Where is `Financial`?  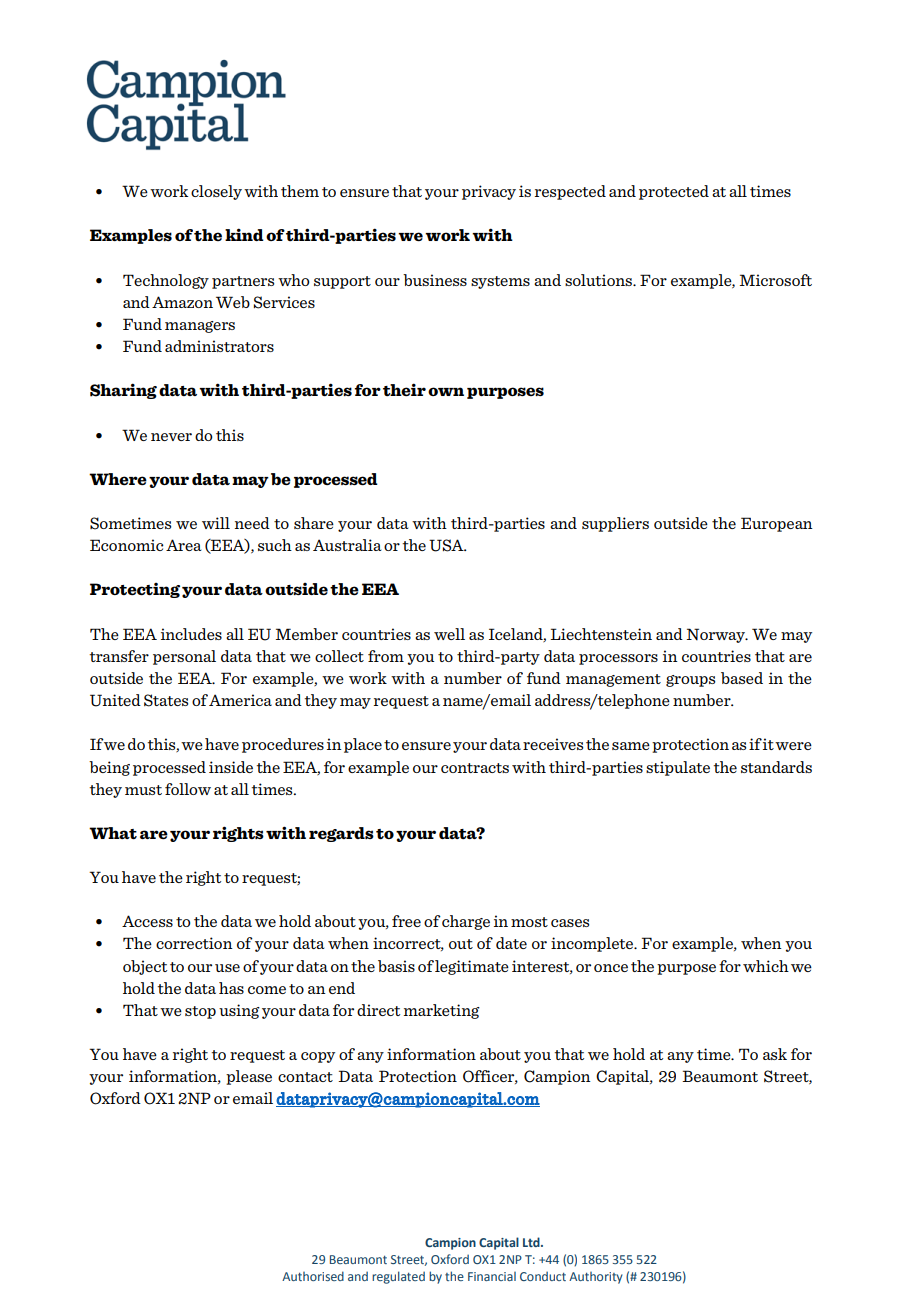 Financial is located at coordinates (492, 1276).
